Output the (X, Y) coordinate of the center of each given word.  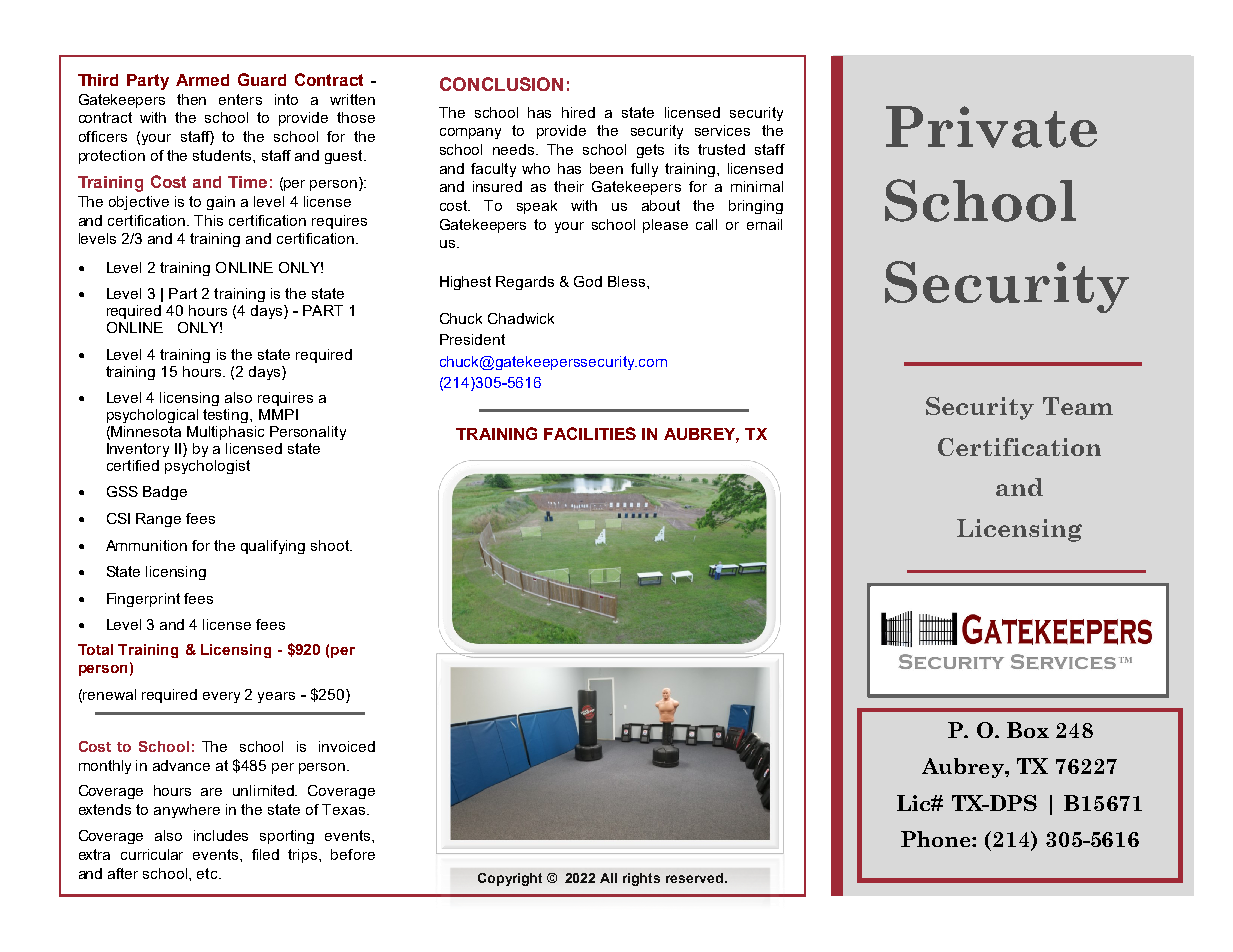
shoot (331, 545)
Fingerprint (143, 600)
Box (1028, 730)
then (191, 99)
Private (991, 127)
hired (578, 112)
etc (208, 873)
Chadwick (521, 318)
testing (227, 416)
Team (1078, 406)
